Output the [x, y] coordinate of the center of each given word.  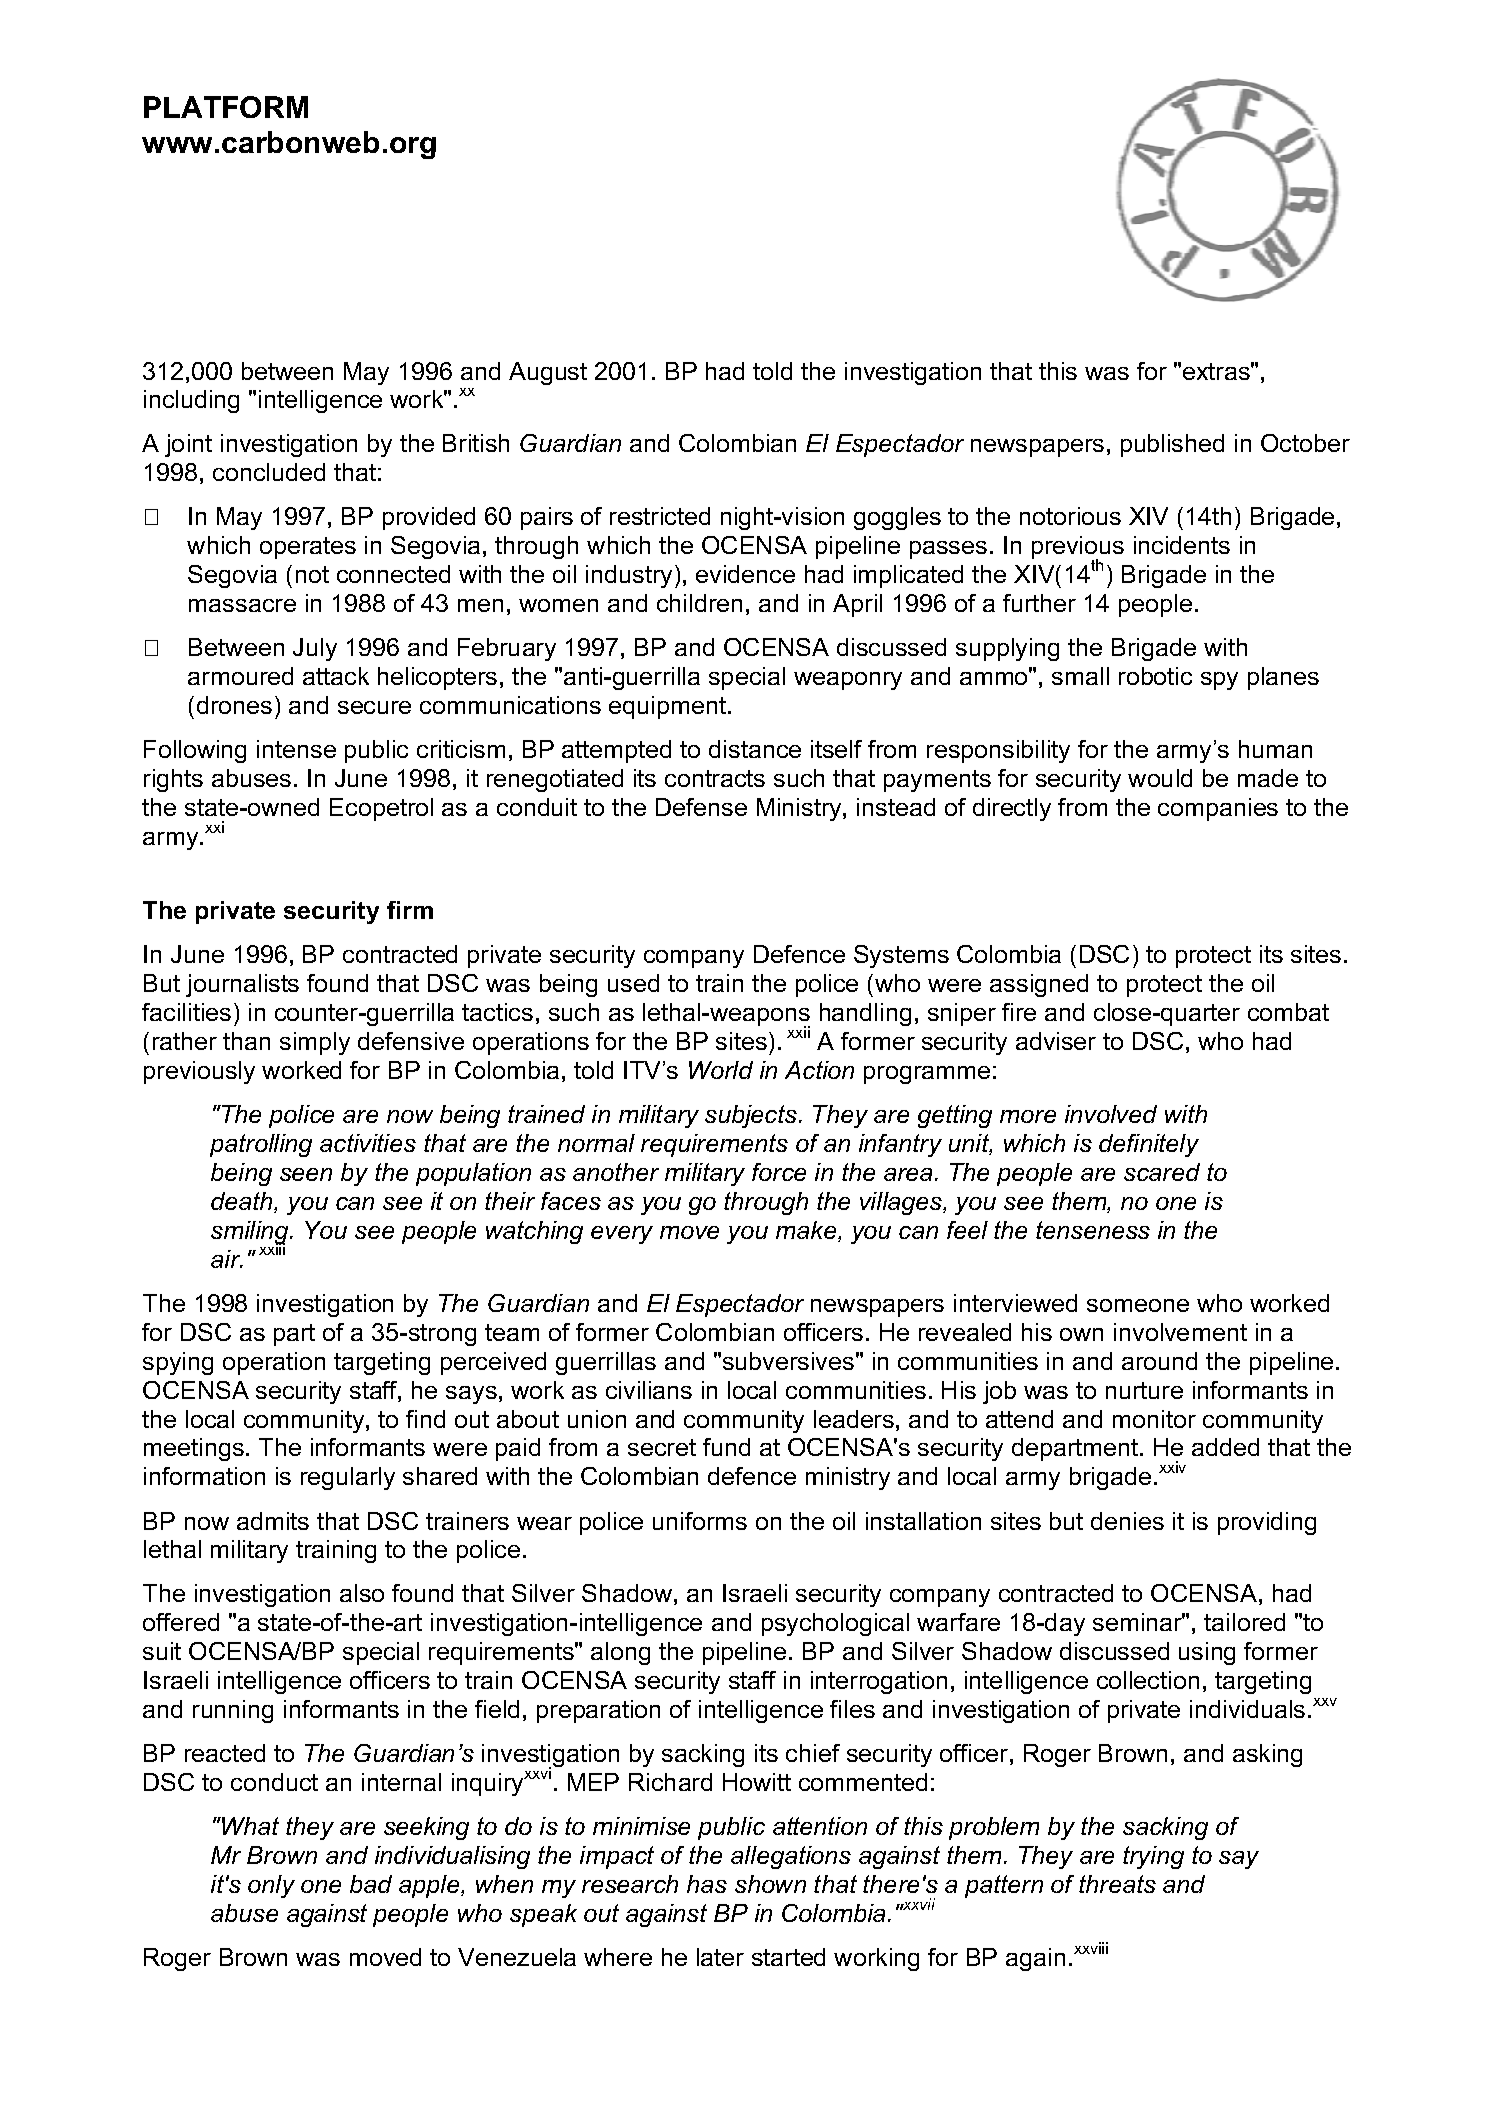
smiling [251, 1233]
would [1160, 778]
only [271, 1886]
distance [755, 749]
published [1172, 445]
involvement [1180, 1332]
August [548, 373]
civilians [649, 1390]
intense [296, 749]
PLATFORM [226, 107]
